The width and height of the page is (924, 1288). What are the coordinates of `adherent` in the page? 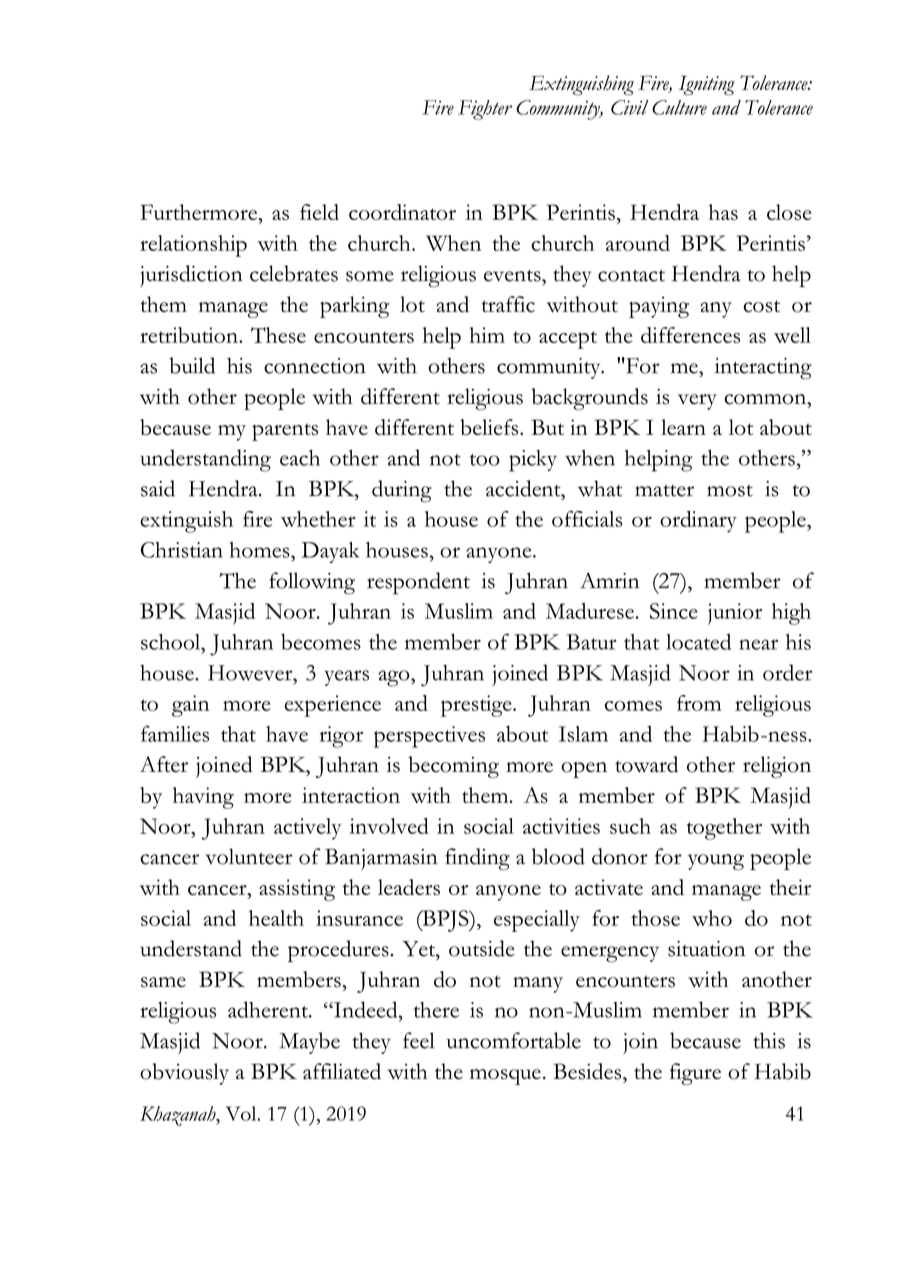 It's located at (269, 1009).
